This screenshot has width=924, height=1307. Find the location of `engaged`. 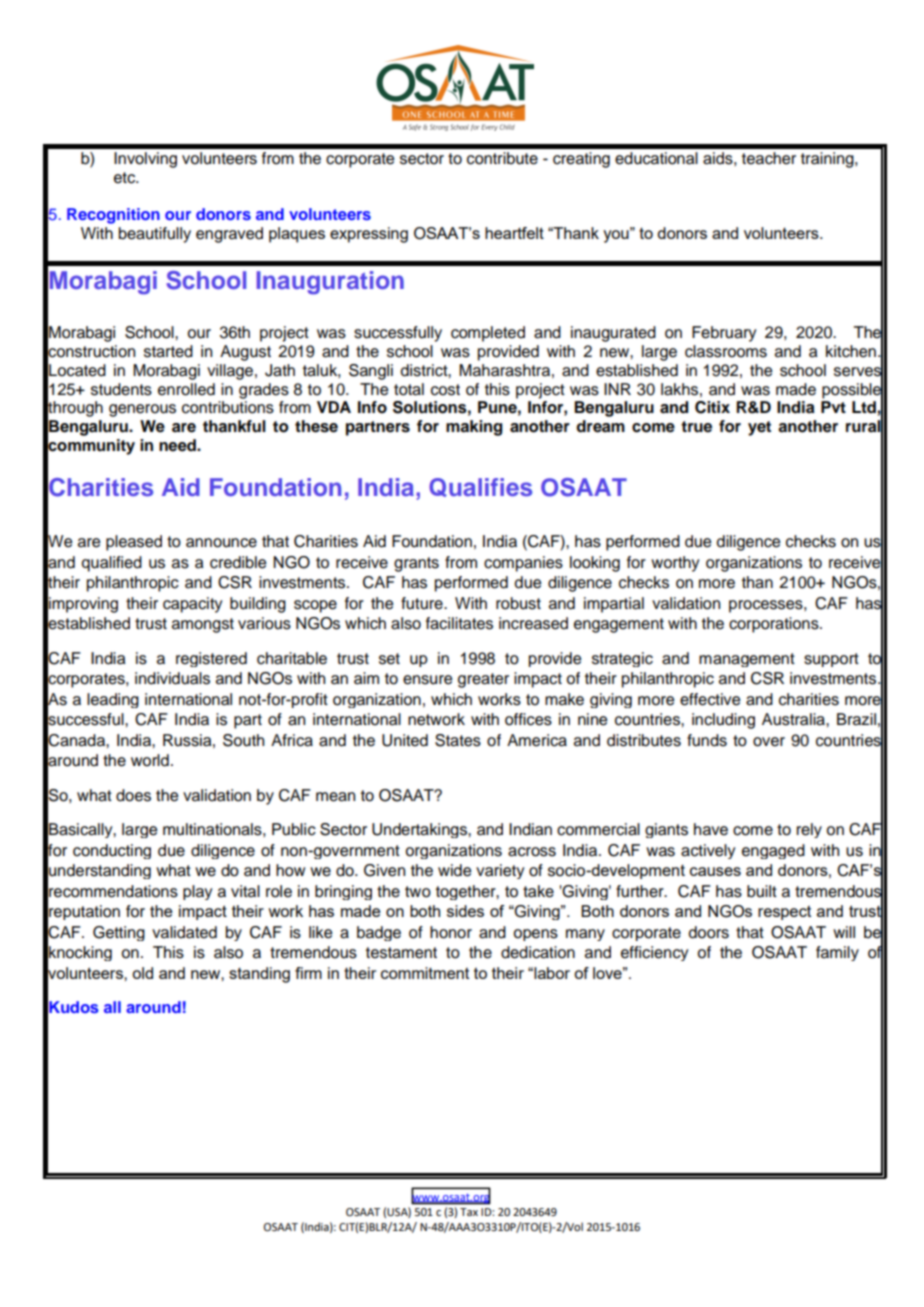

engaged is located at coordinates (773, 851).
